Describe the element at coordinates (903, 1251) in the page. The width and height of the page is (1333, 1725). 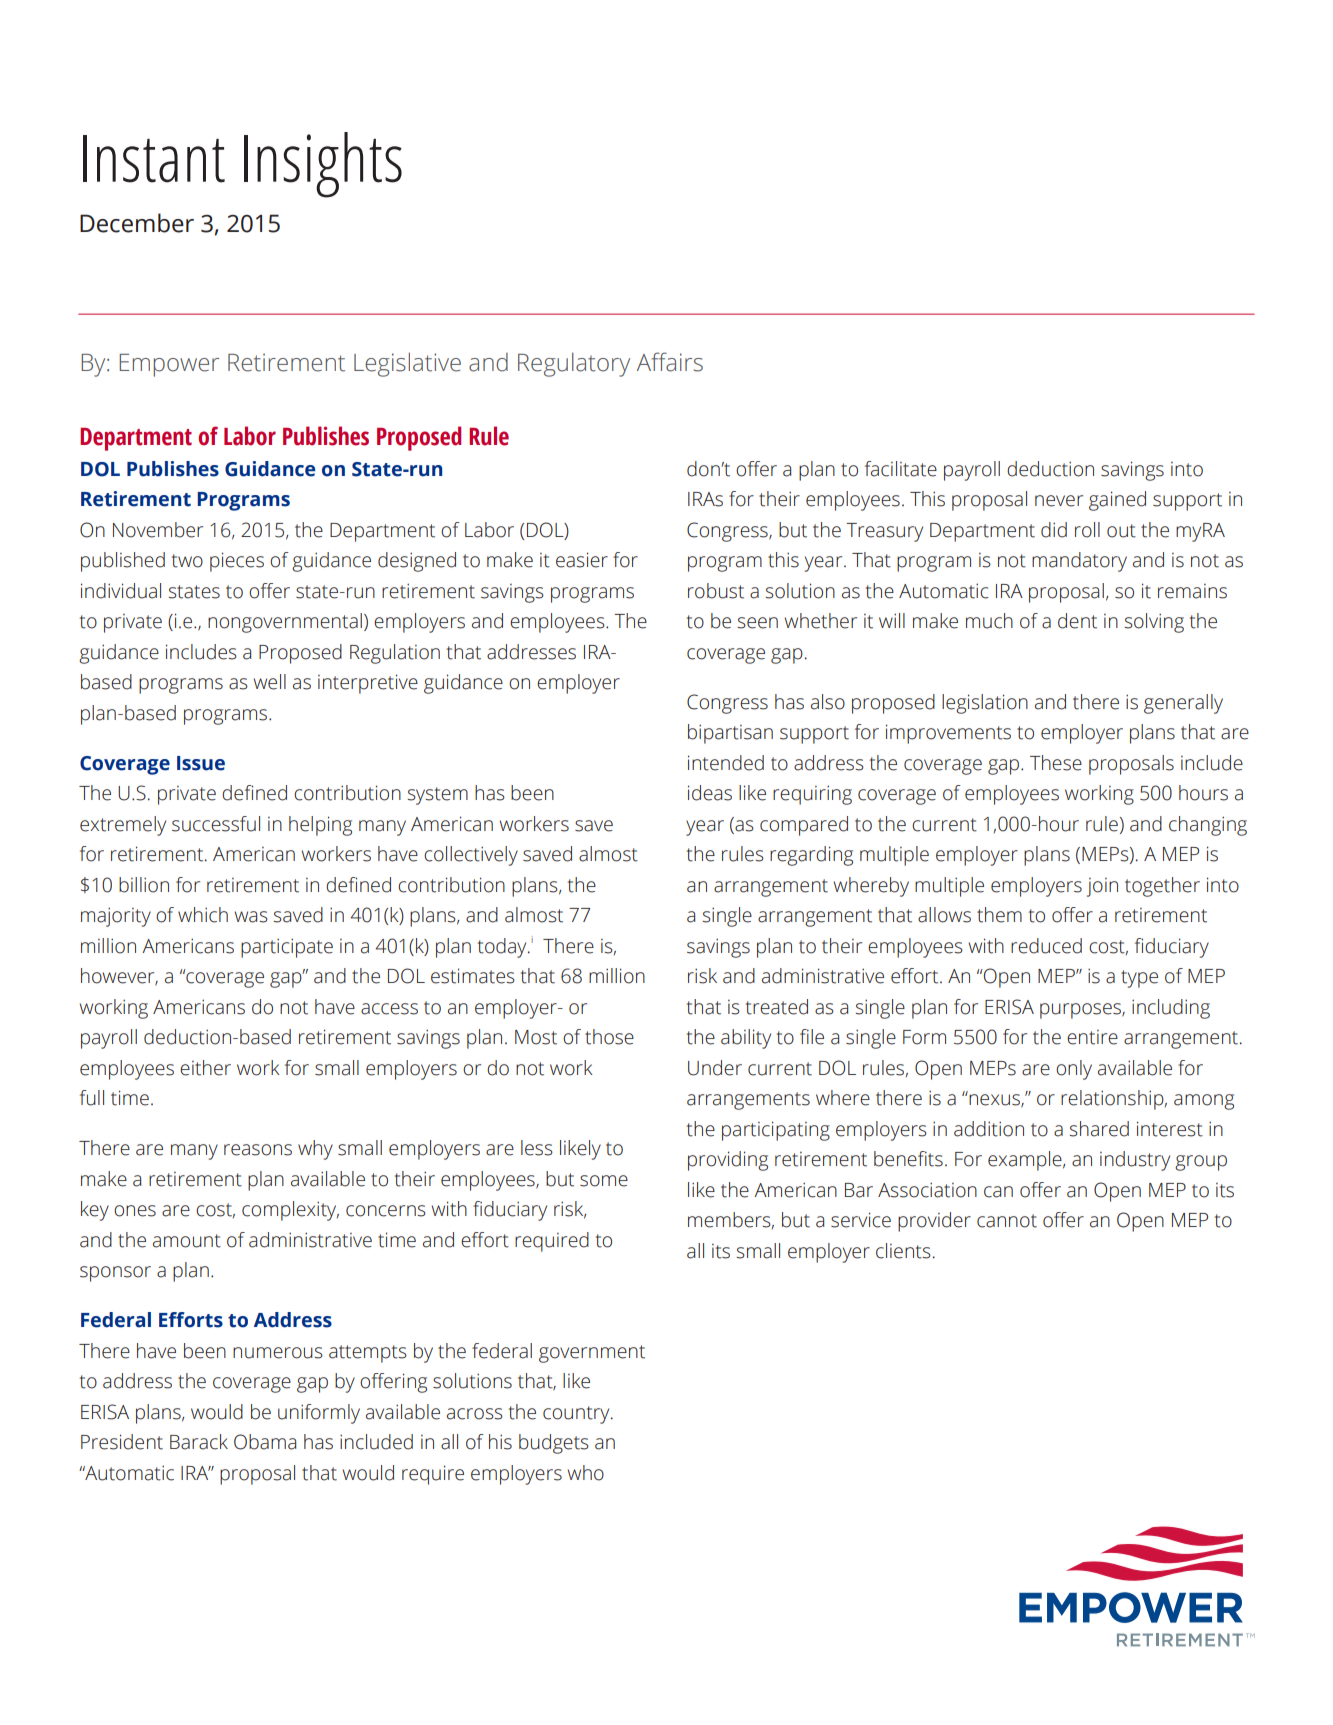
I see `clients` at that location.
